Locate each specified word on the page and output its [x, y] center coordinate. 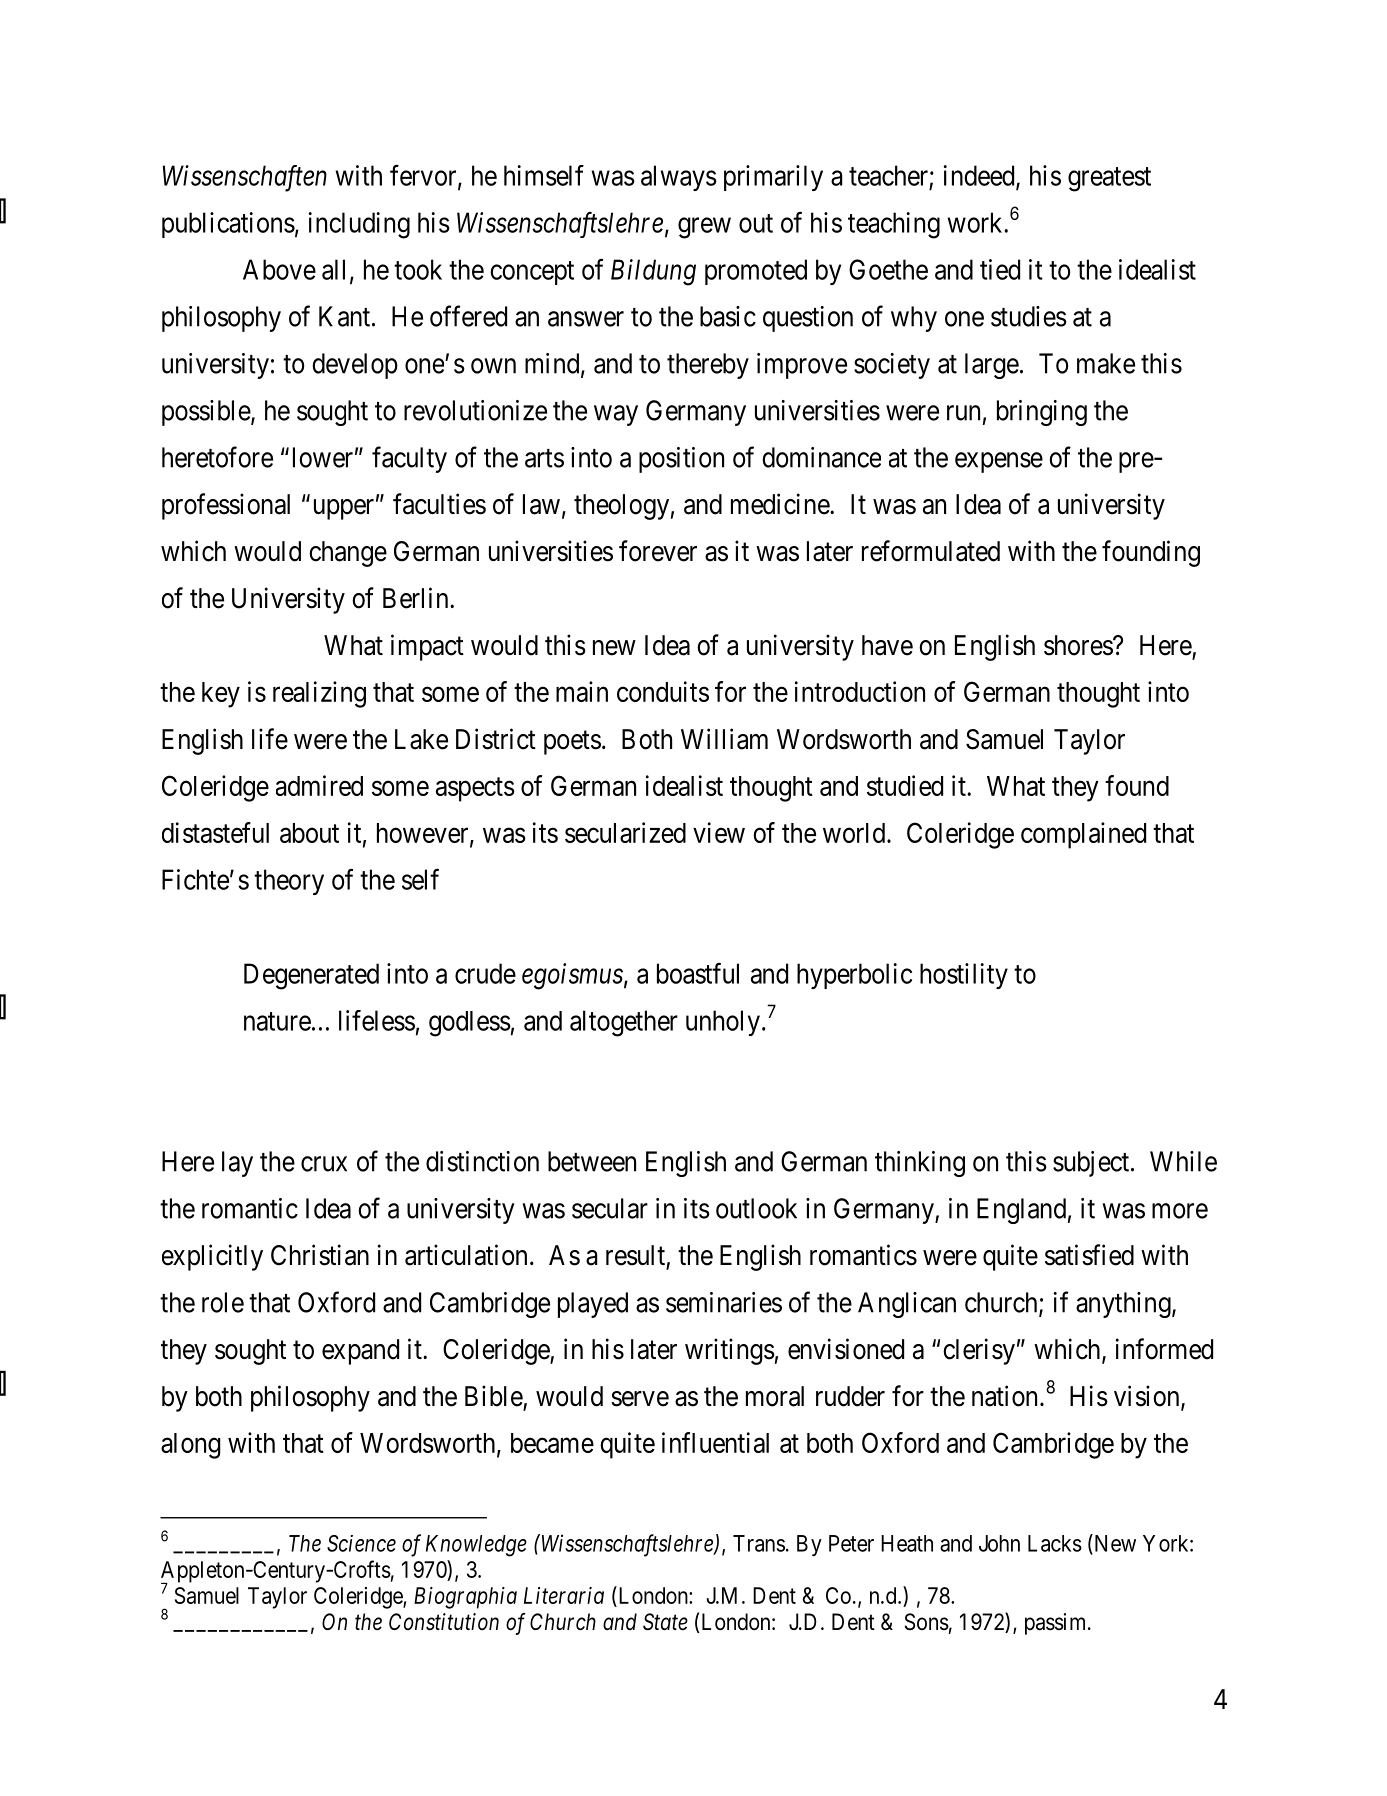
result [635, 1255]
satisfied [1089, 1255]
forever [658, 551]
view [719, 832]
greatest [1109, 179]
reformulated [931, 551]
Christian [320, 1255]
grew [704, 228]
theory [289, 882]
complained [1083, 835]
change [348, 554]
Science [361, 1543]
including [359, 225]
